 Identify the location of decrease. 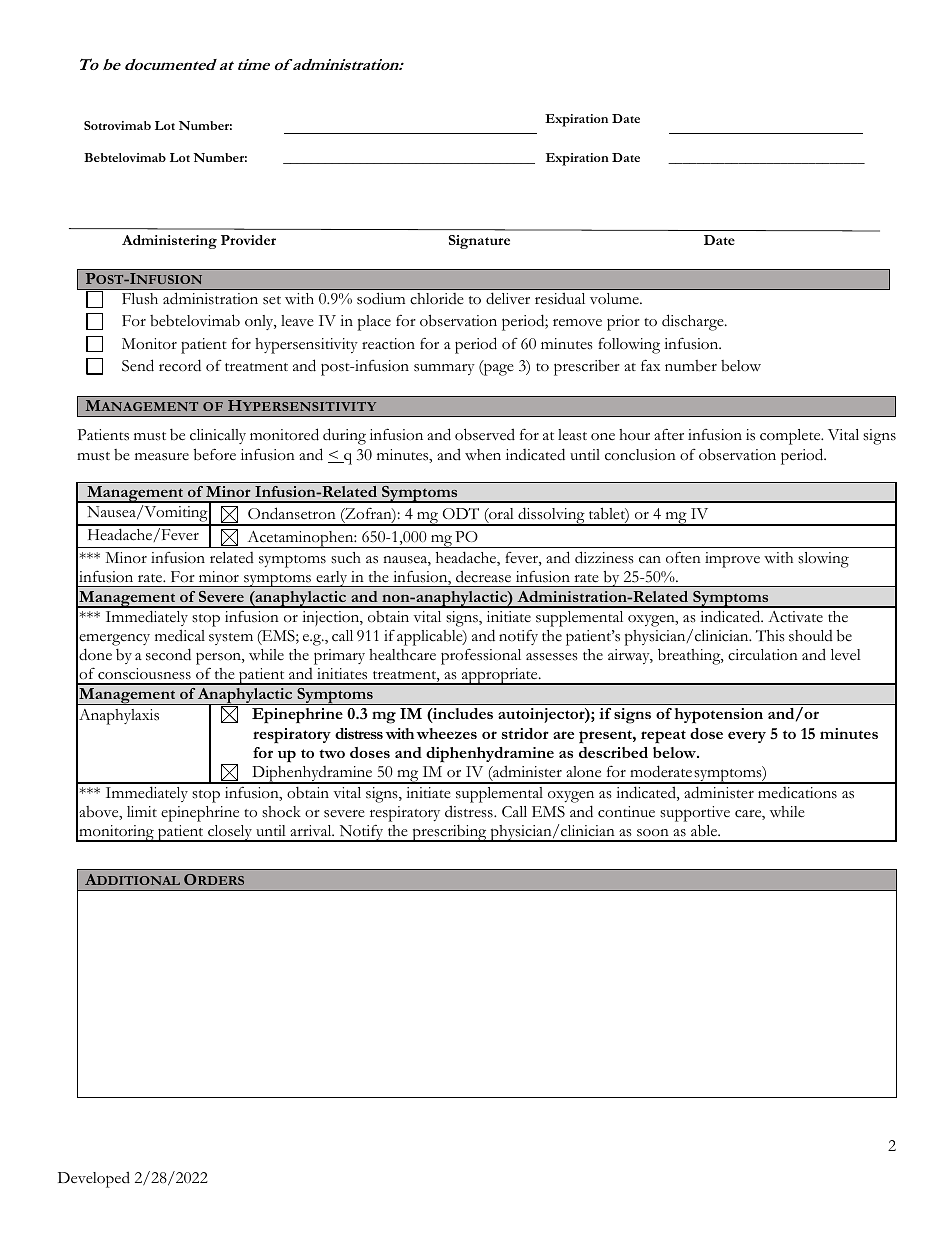
(483, 576).
